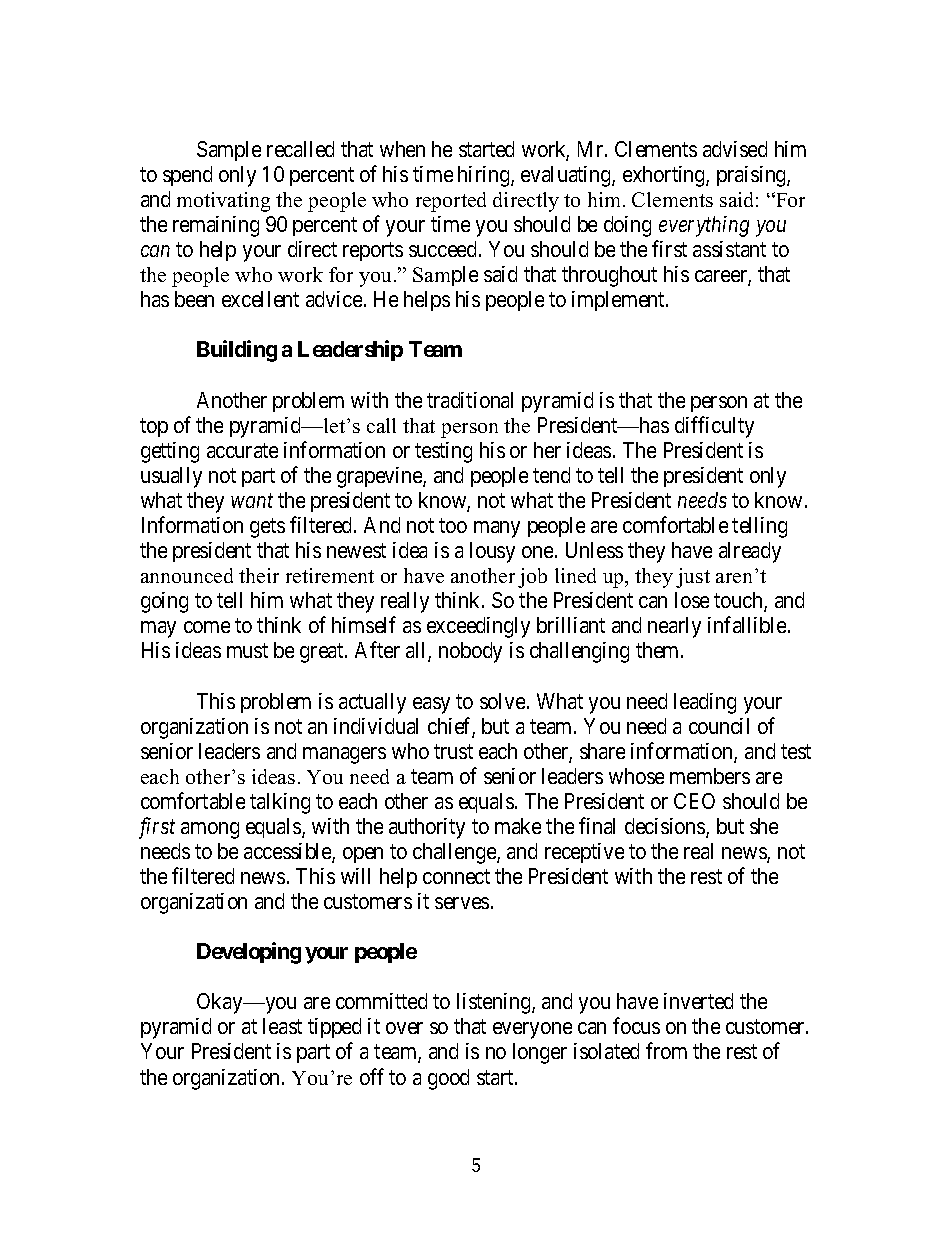 This screenshot has width=952, height=1233. Describe the element at coordinates (478, 627) in the screenshot. I see `exceedingly` at that location.
